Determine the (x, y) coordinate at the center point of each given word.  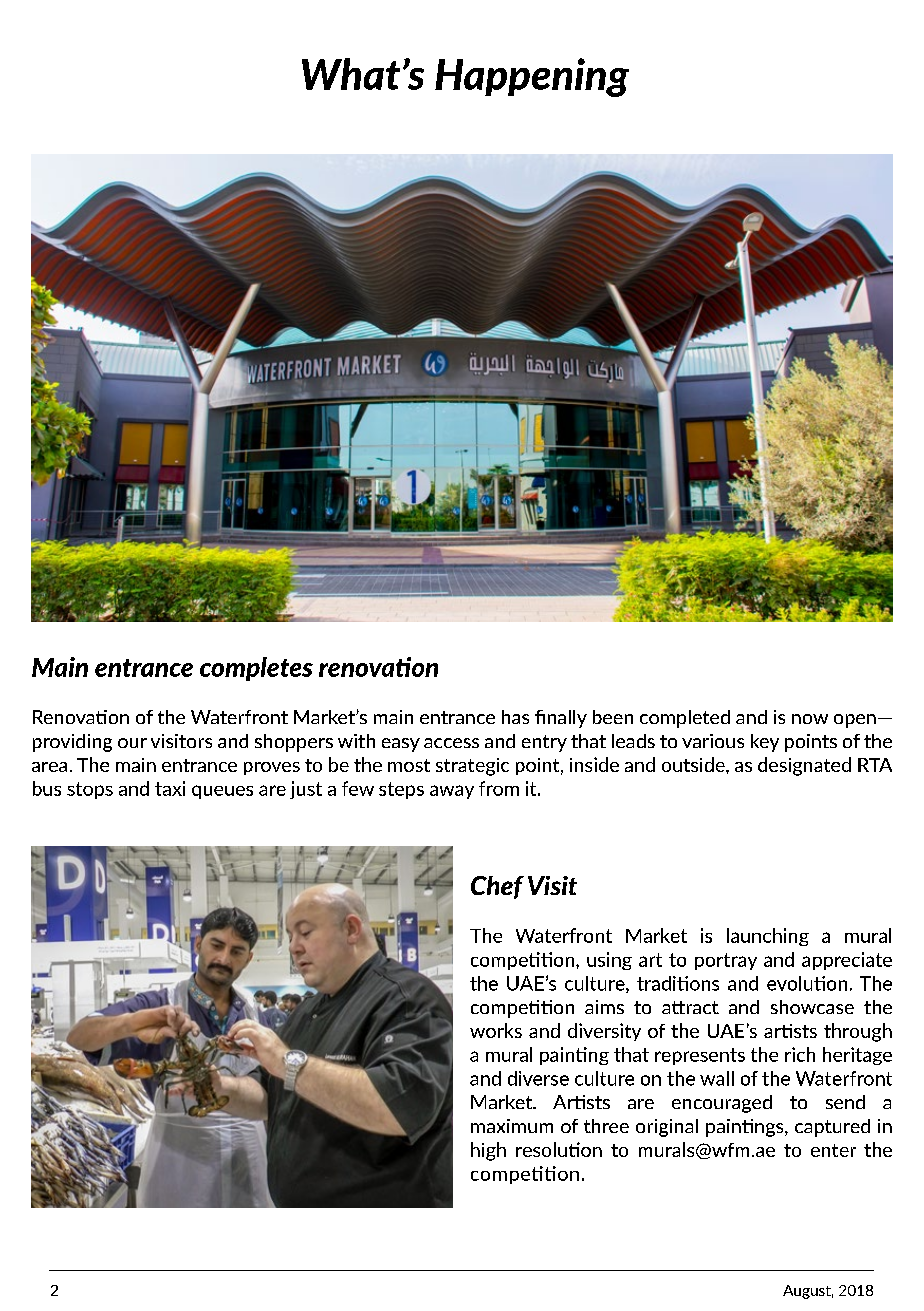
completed (685, 719)
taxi (170, 788)
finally (561, 719)
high (488, 1151)
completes (256, 669)
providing (72, 743)
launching (768, 937)
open (855, 721)
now (810, 719)
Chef (497, 887)
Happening (532, 77)
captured (832, 1128)
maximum (512, 1126)
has (515, 717)
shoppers (294, 743)
